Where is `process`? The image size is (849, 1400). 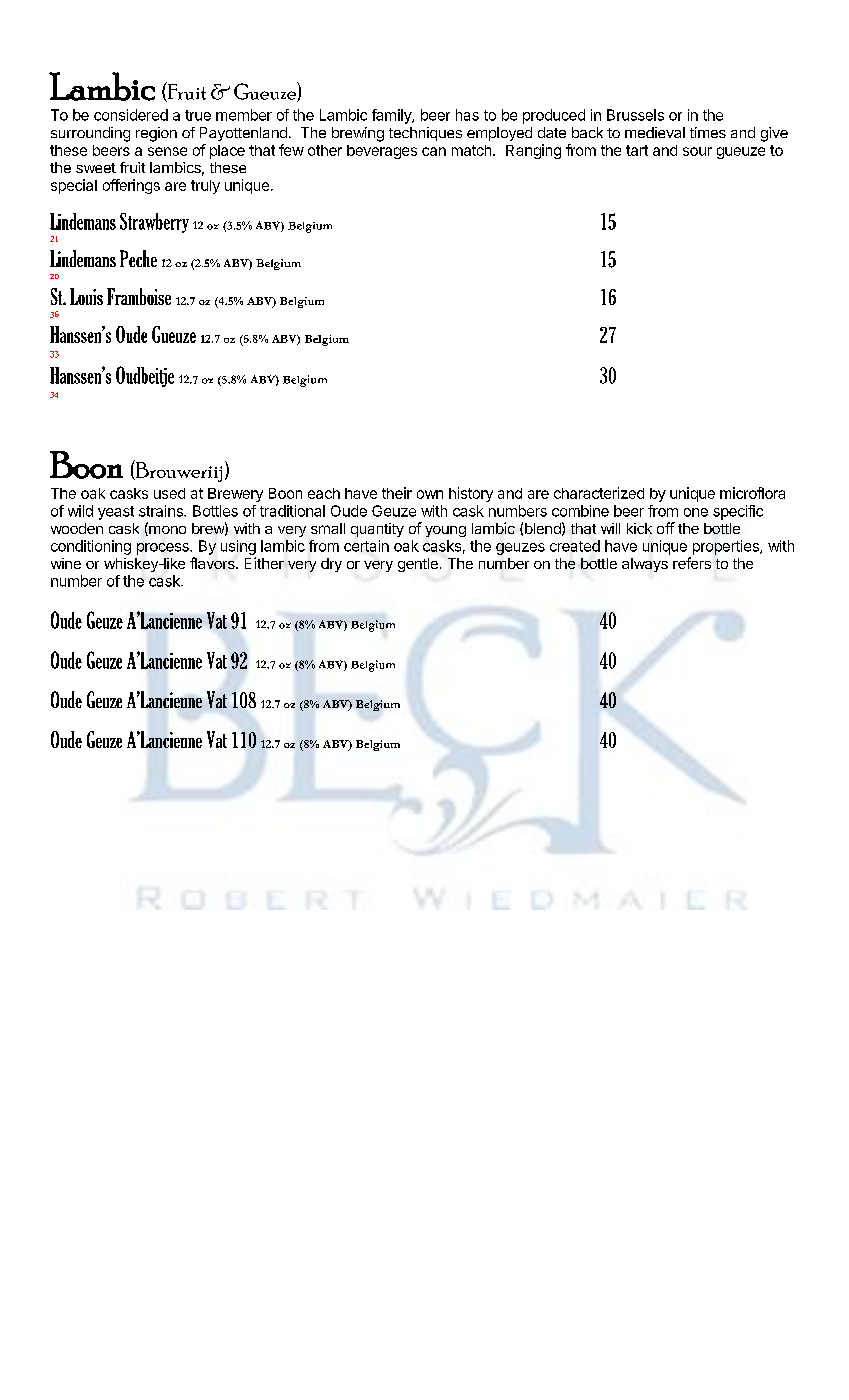
process is located at coordinates (164, 549).
